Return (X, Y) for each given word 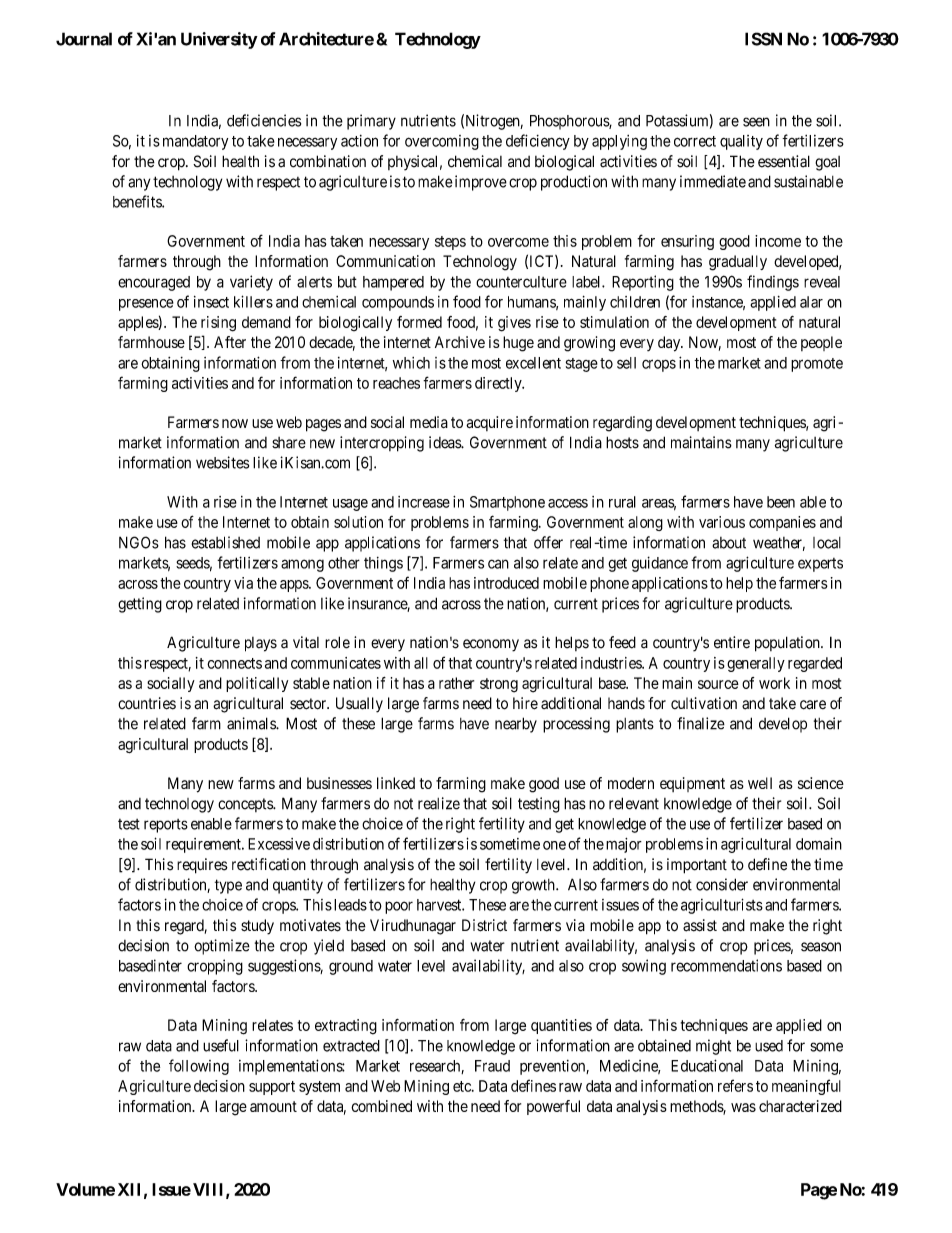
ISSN (763, 39)
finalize (701, 723)
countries (147, 703)
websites (222, 462)
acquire (489, 423)
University (219, 40)
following (199, 1067)
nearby (516, 725)
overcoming (442, 142)
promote (817, 365)
